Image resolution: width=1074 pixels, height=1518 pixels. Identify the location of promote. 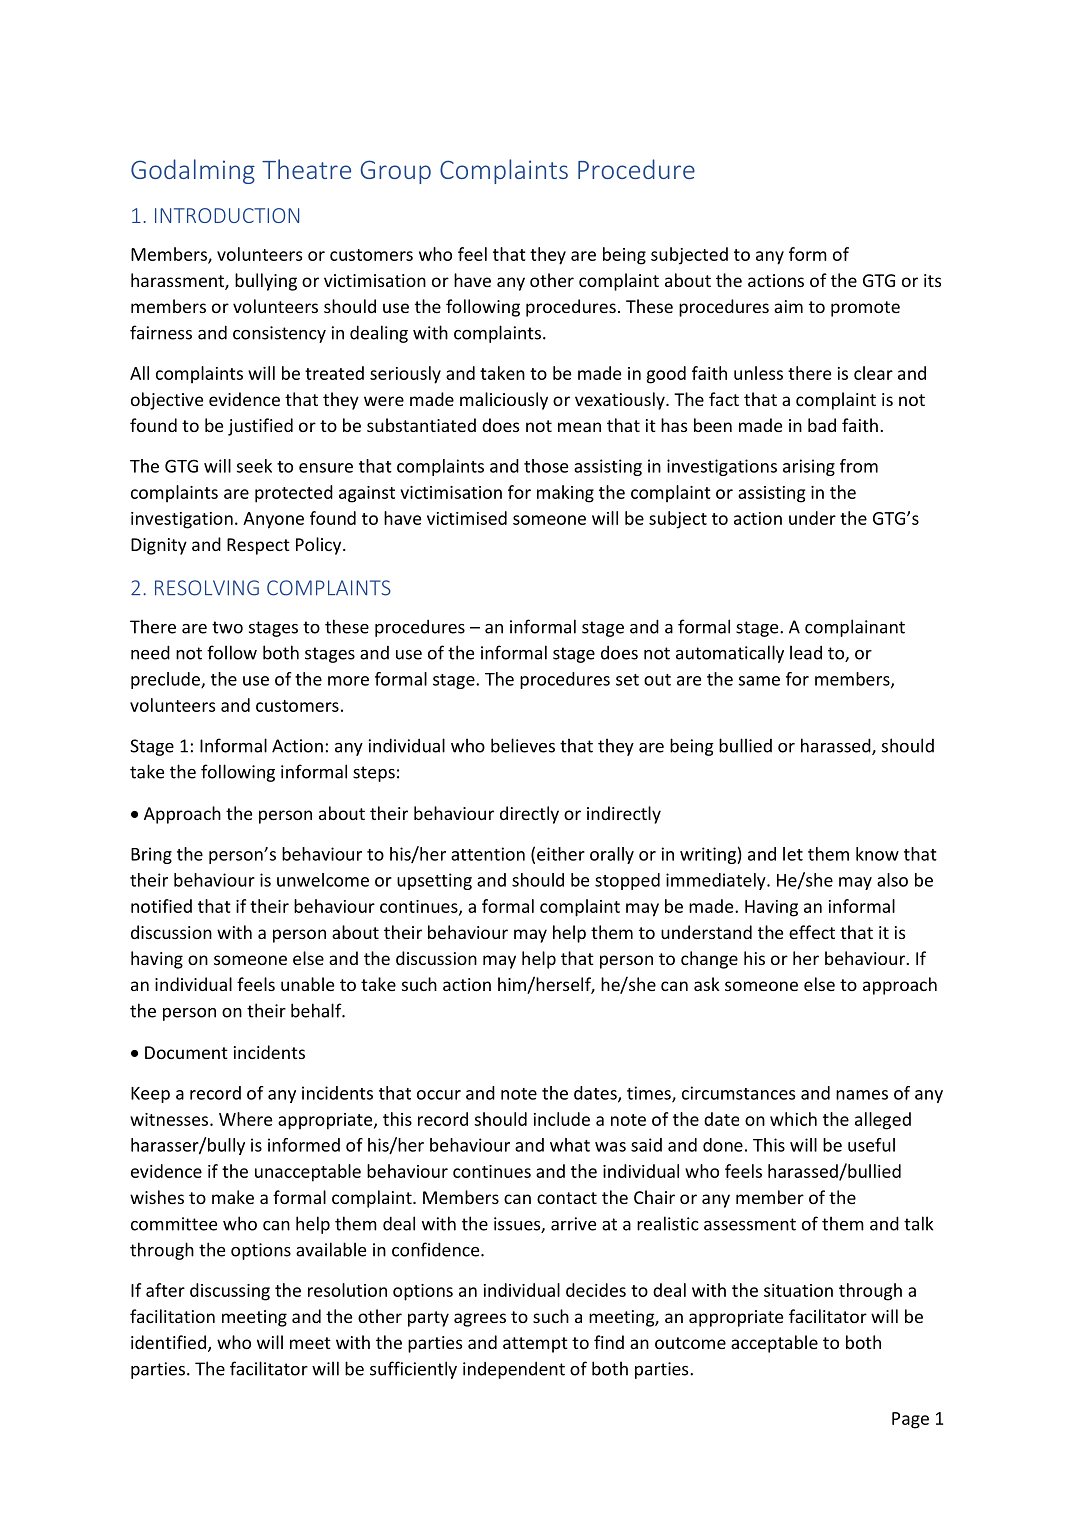
(865, 309).
